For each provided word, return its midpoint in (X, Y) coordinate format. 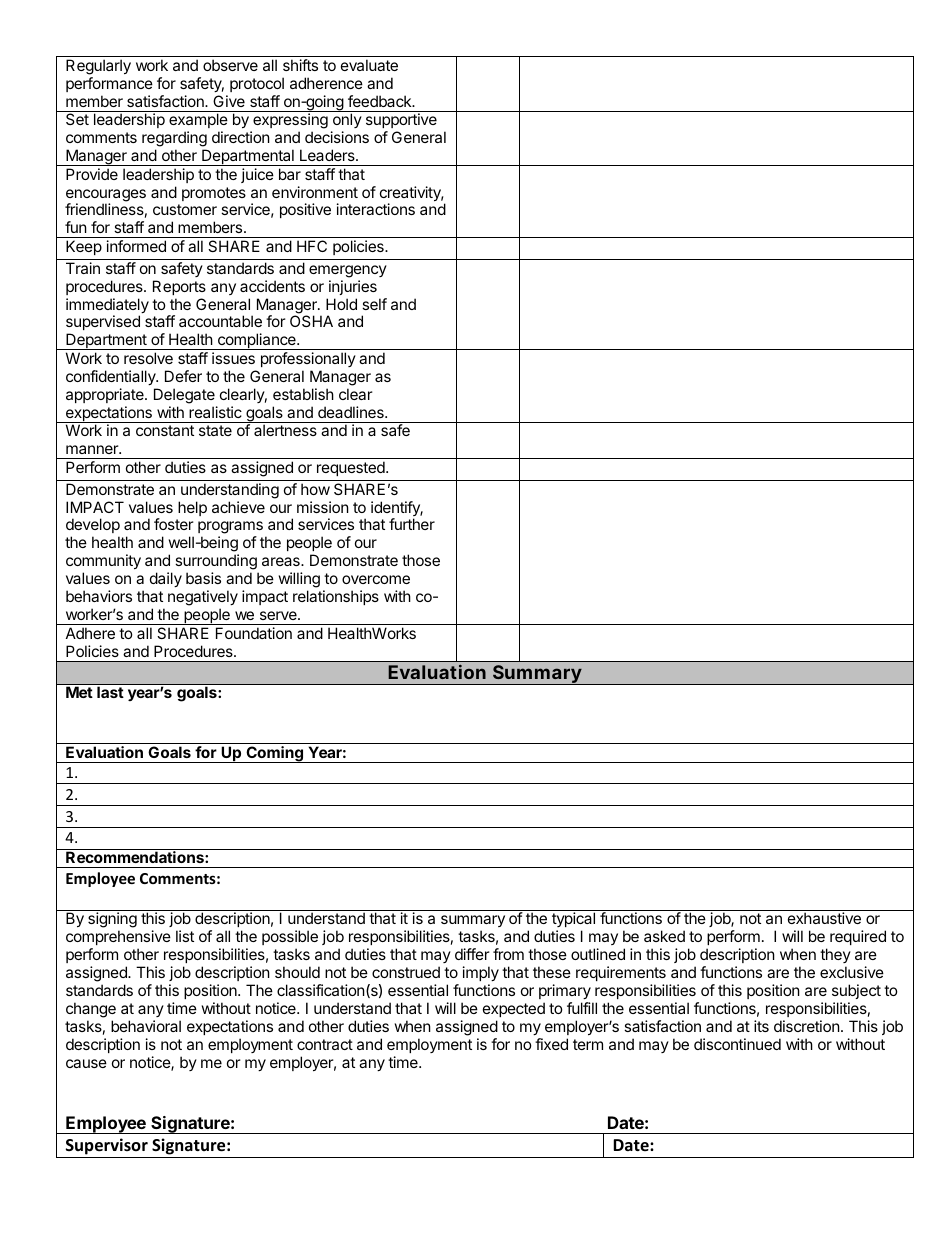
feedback (381, 101)
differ (472, 954)
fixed (551, 1044)
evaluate (369, 65)
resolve (148, 358)
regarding (174, 140)
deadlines (352, 412)
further (412, 524)
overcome (376, 579)
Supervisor (107, 1146)
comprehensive (118, 939)
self (374, 304)
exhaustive (824, 918)
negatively (203, 599)
